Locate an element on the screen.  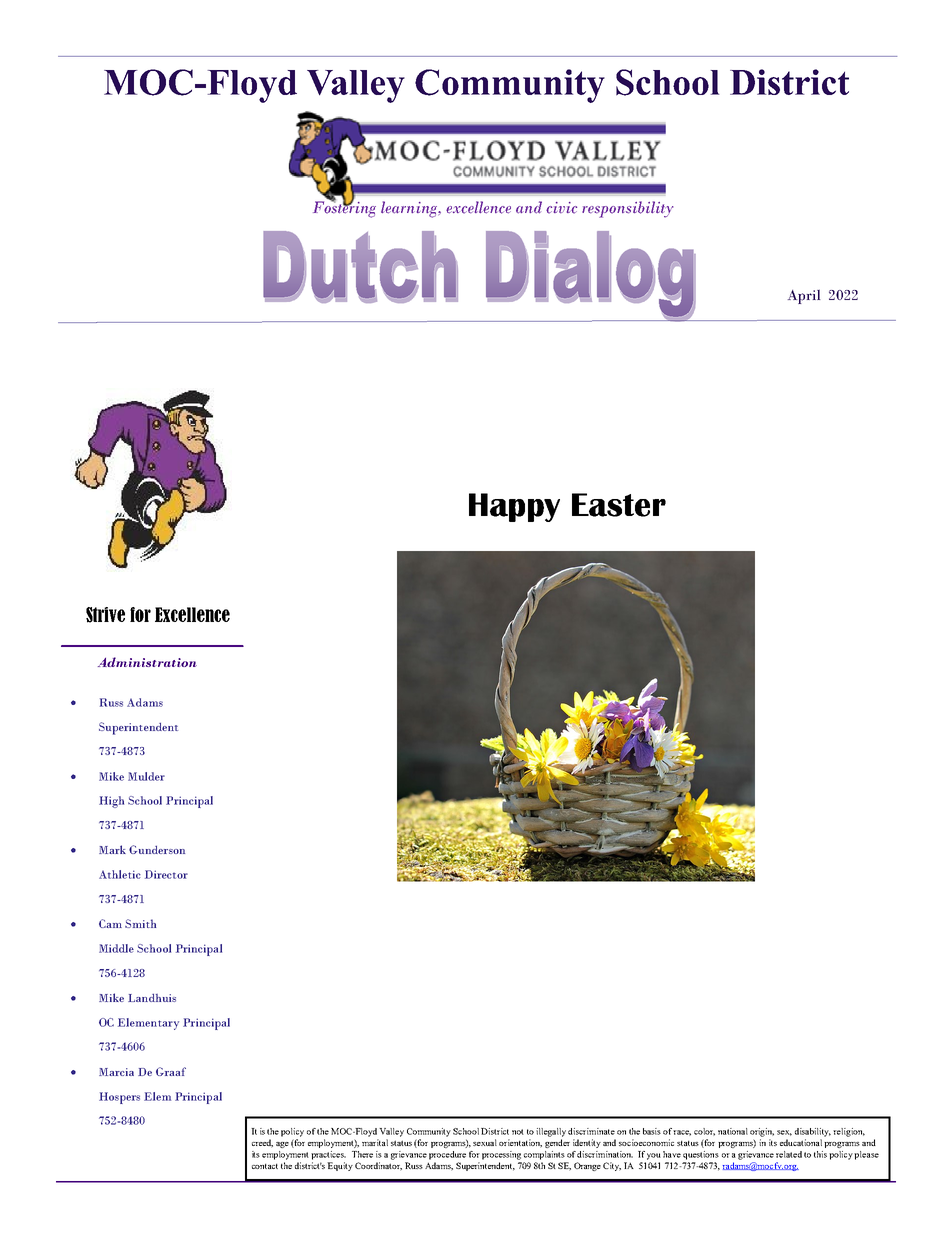
creed is located at coordinates (262, 1143).
